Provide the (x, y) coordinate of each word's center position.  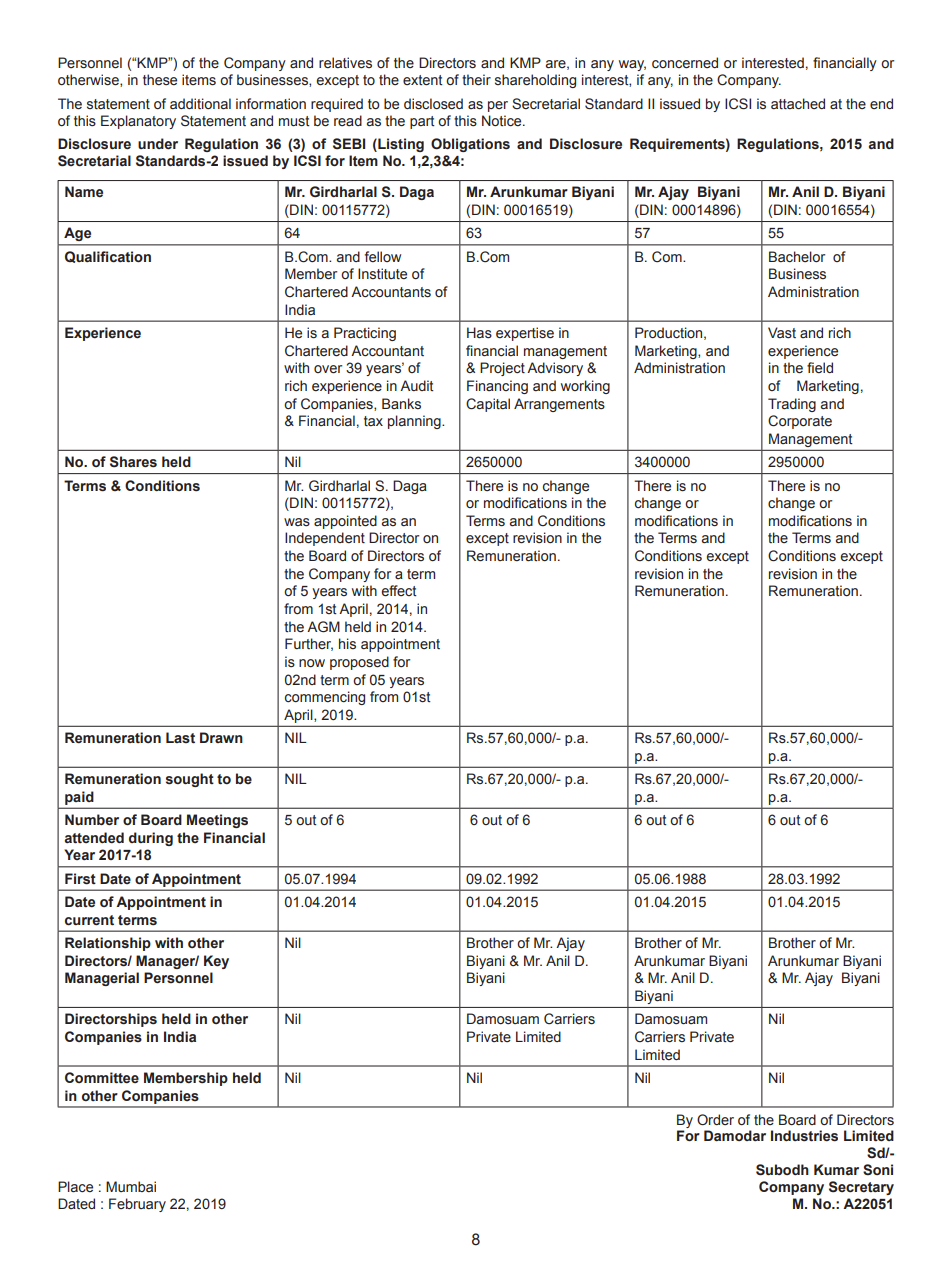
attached (798, 104)
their (476, 80)
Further (309, 644)
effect (399, 591)
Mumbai (131, 1186)
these (160, 79)
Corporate (800, 422)
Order (715, 1119)
